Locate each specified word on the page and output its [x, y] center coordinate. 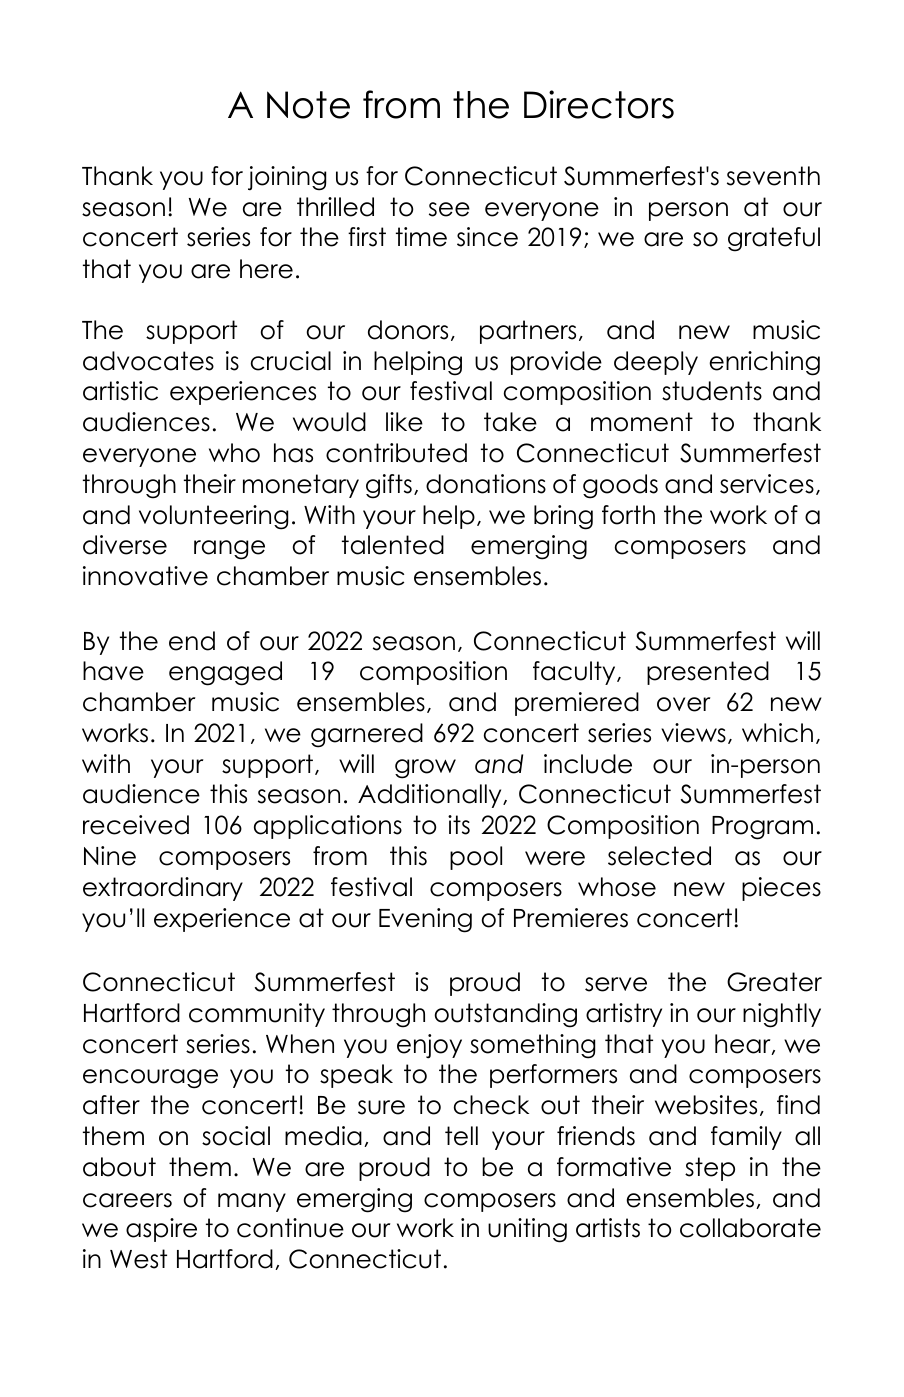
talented [393, 545]
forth [628, 515]
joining [287, 178]
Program [762, 828]
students [712, 391]
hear [744, 1044]
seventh [773, 176]
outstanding [505, 1015]
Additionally [431, 796]
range [229, 550]
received [136, 825]
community [257, 1015]
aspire [161, 1230]
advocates [148, 361]
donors [408, 330]
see [449, 209]
